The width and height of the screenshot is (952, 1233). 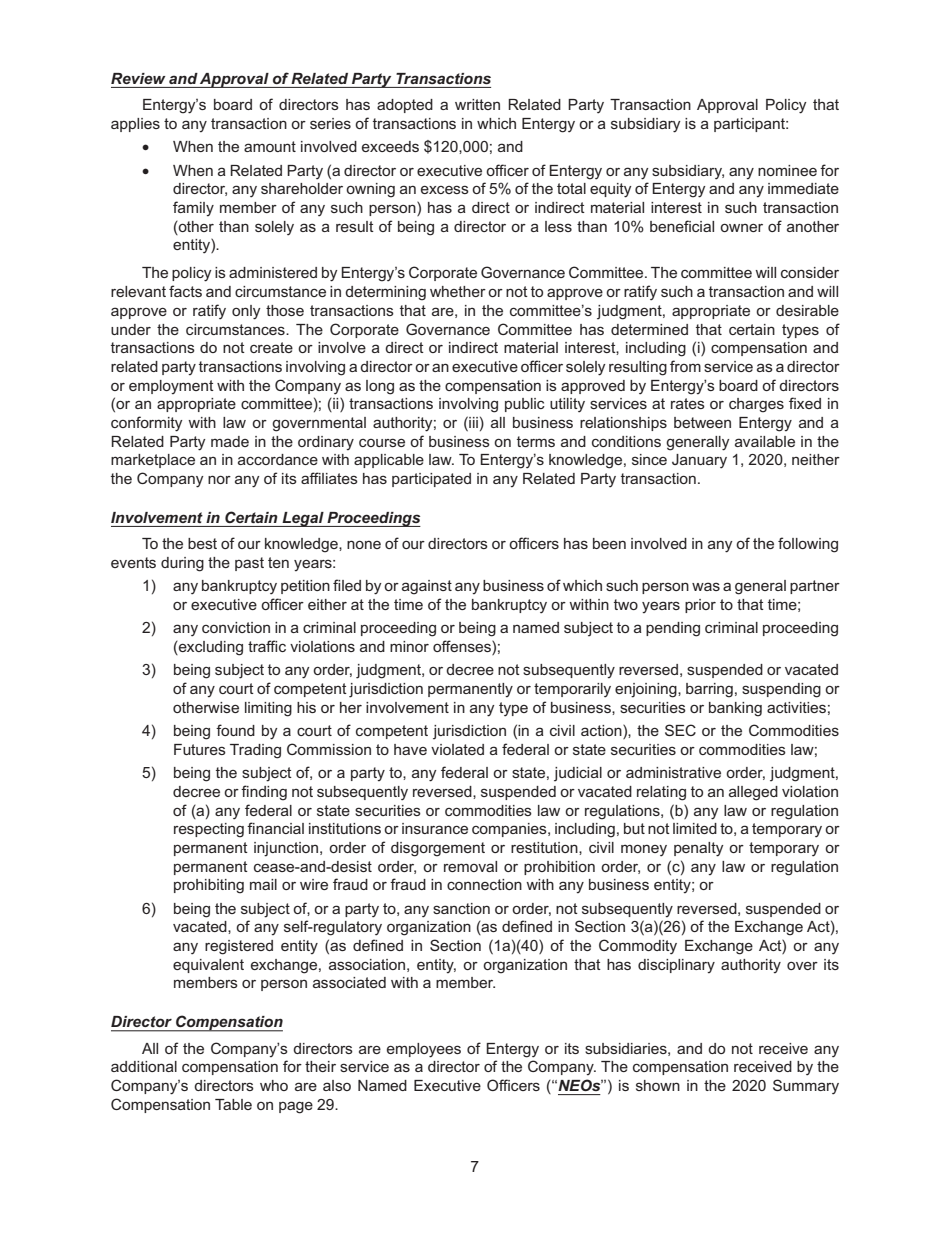 What do you see at coordinates (233, 1104) in the screenshot?
I see `Table` at bounding box center [233, 1104].
